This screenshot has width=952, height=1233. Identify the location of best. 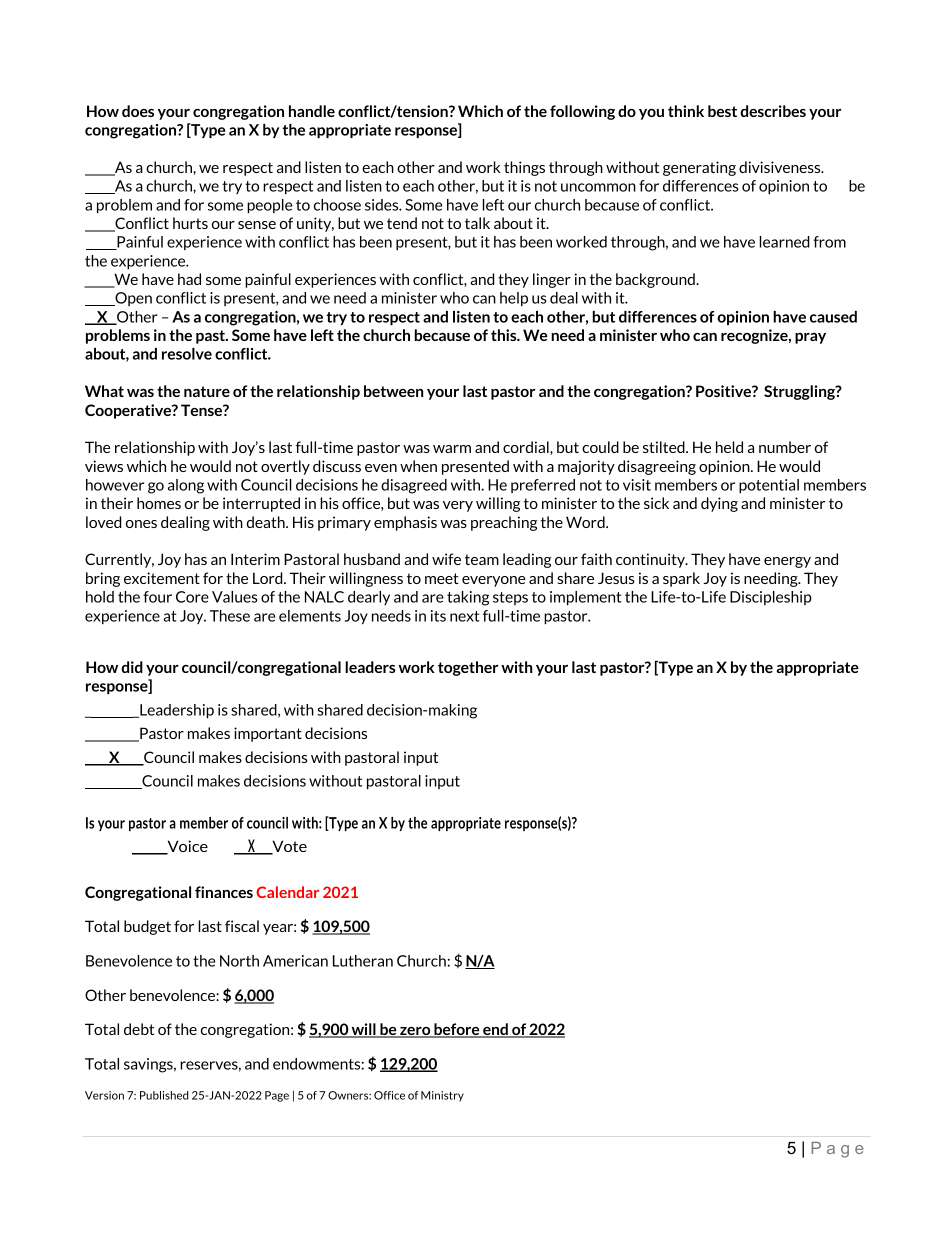
(722, 111).
